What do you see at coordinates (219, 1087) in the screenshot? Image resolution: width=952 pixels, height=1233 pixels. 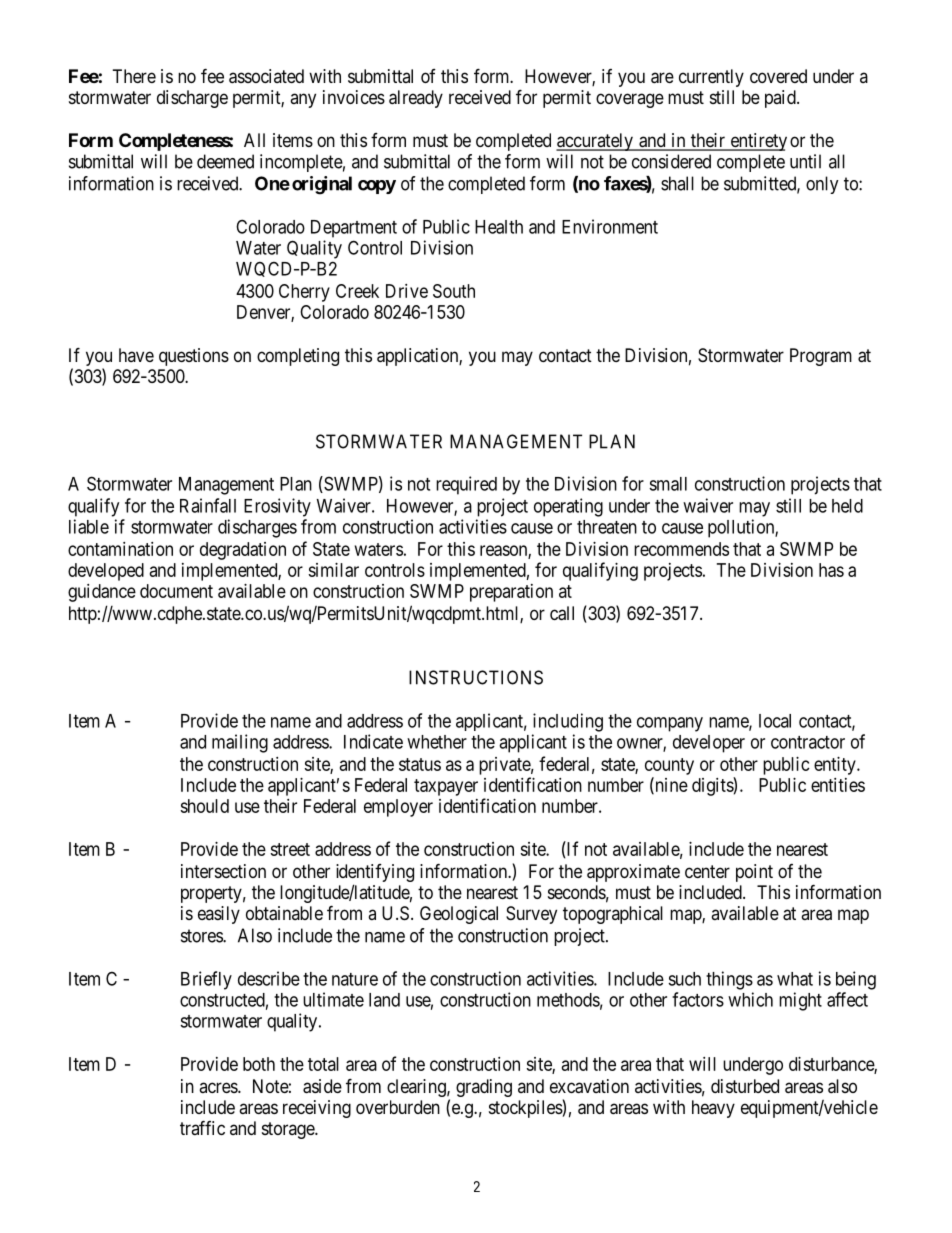 I see `acres` at bounding box center [219, 1087].
